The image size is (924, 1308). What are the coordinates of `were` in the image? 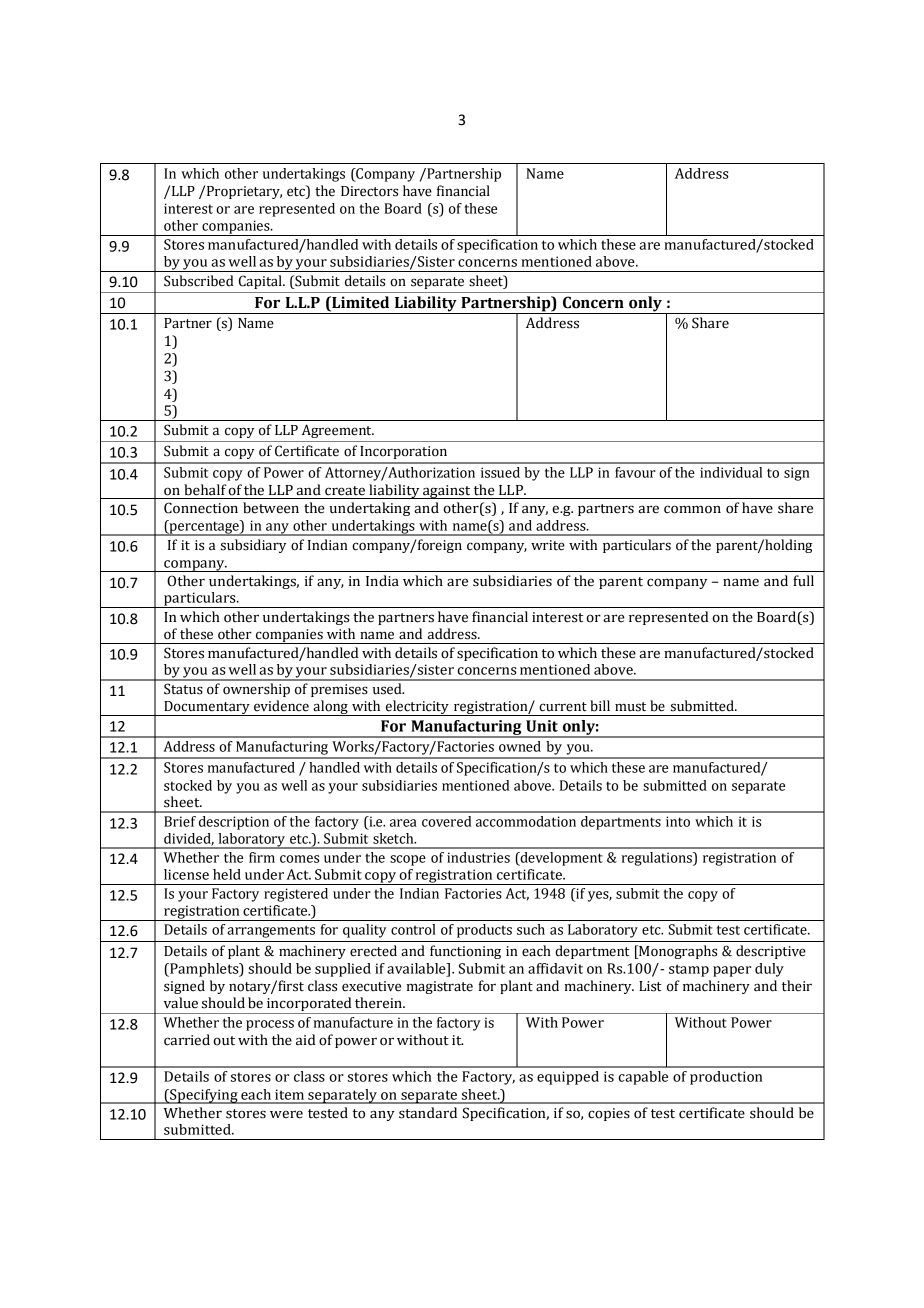 It's located at (286, 1114).
